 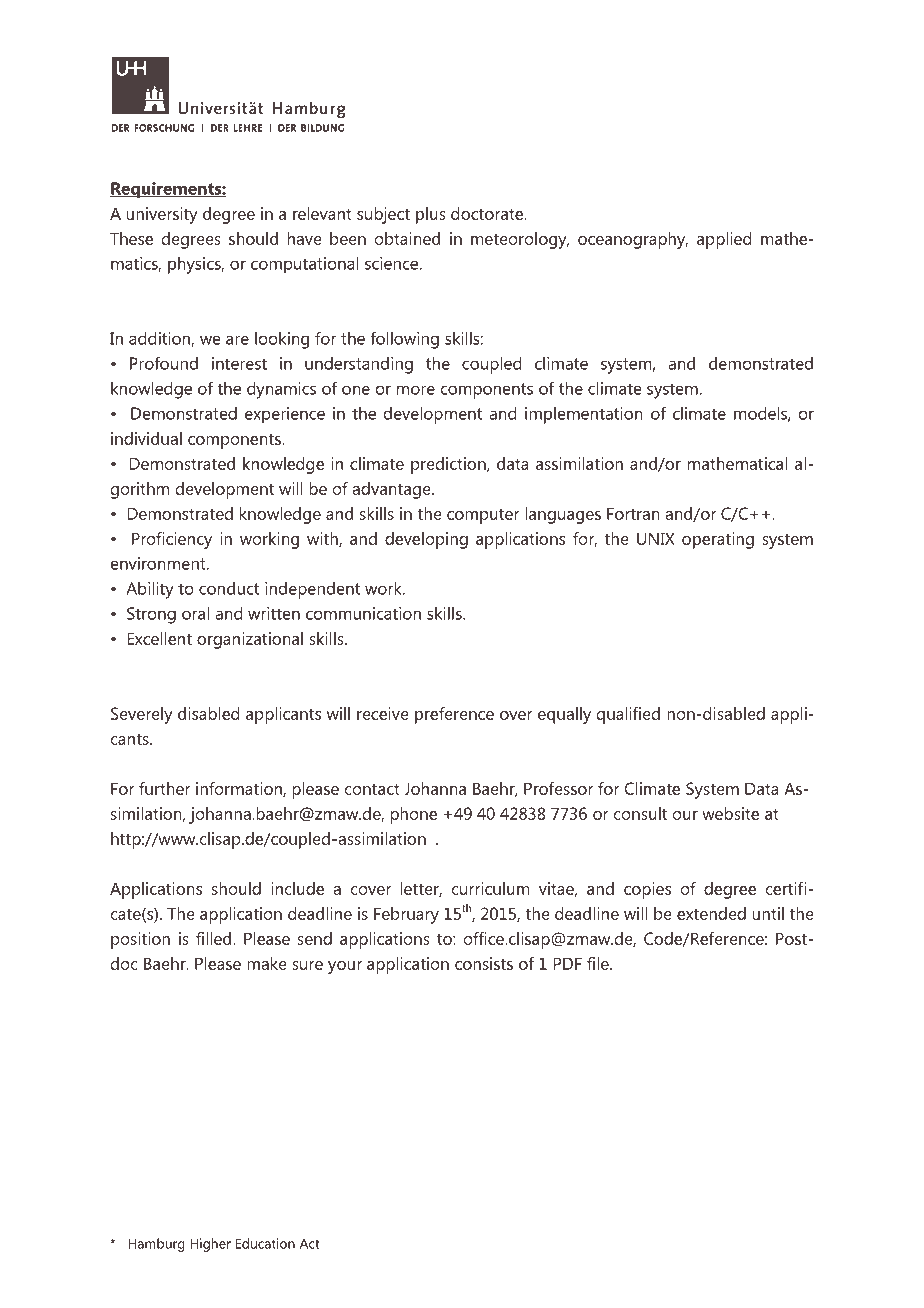 What do you see at coordinates (265, 1243) in the screenshot?
I see `Education` at bounding box center [265, 1243].
